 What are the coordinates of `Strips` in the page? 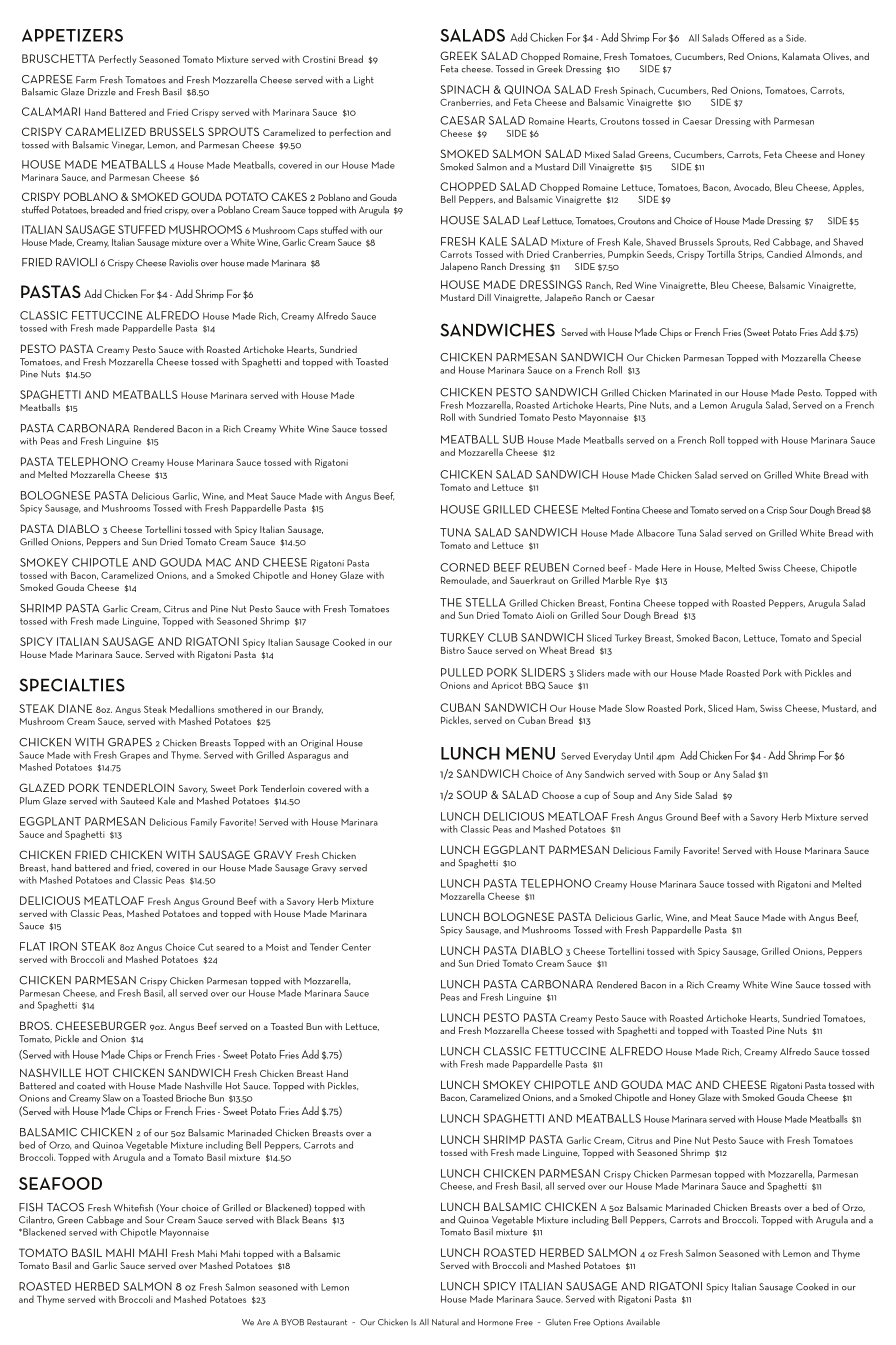 It's located at (751, 255).
